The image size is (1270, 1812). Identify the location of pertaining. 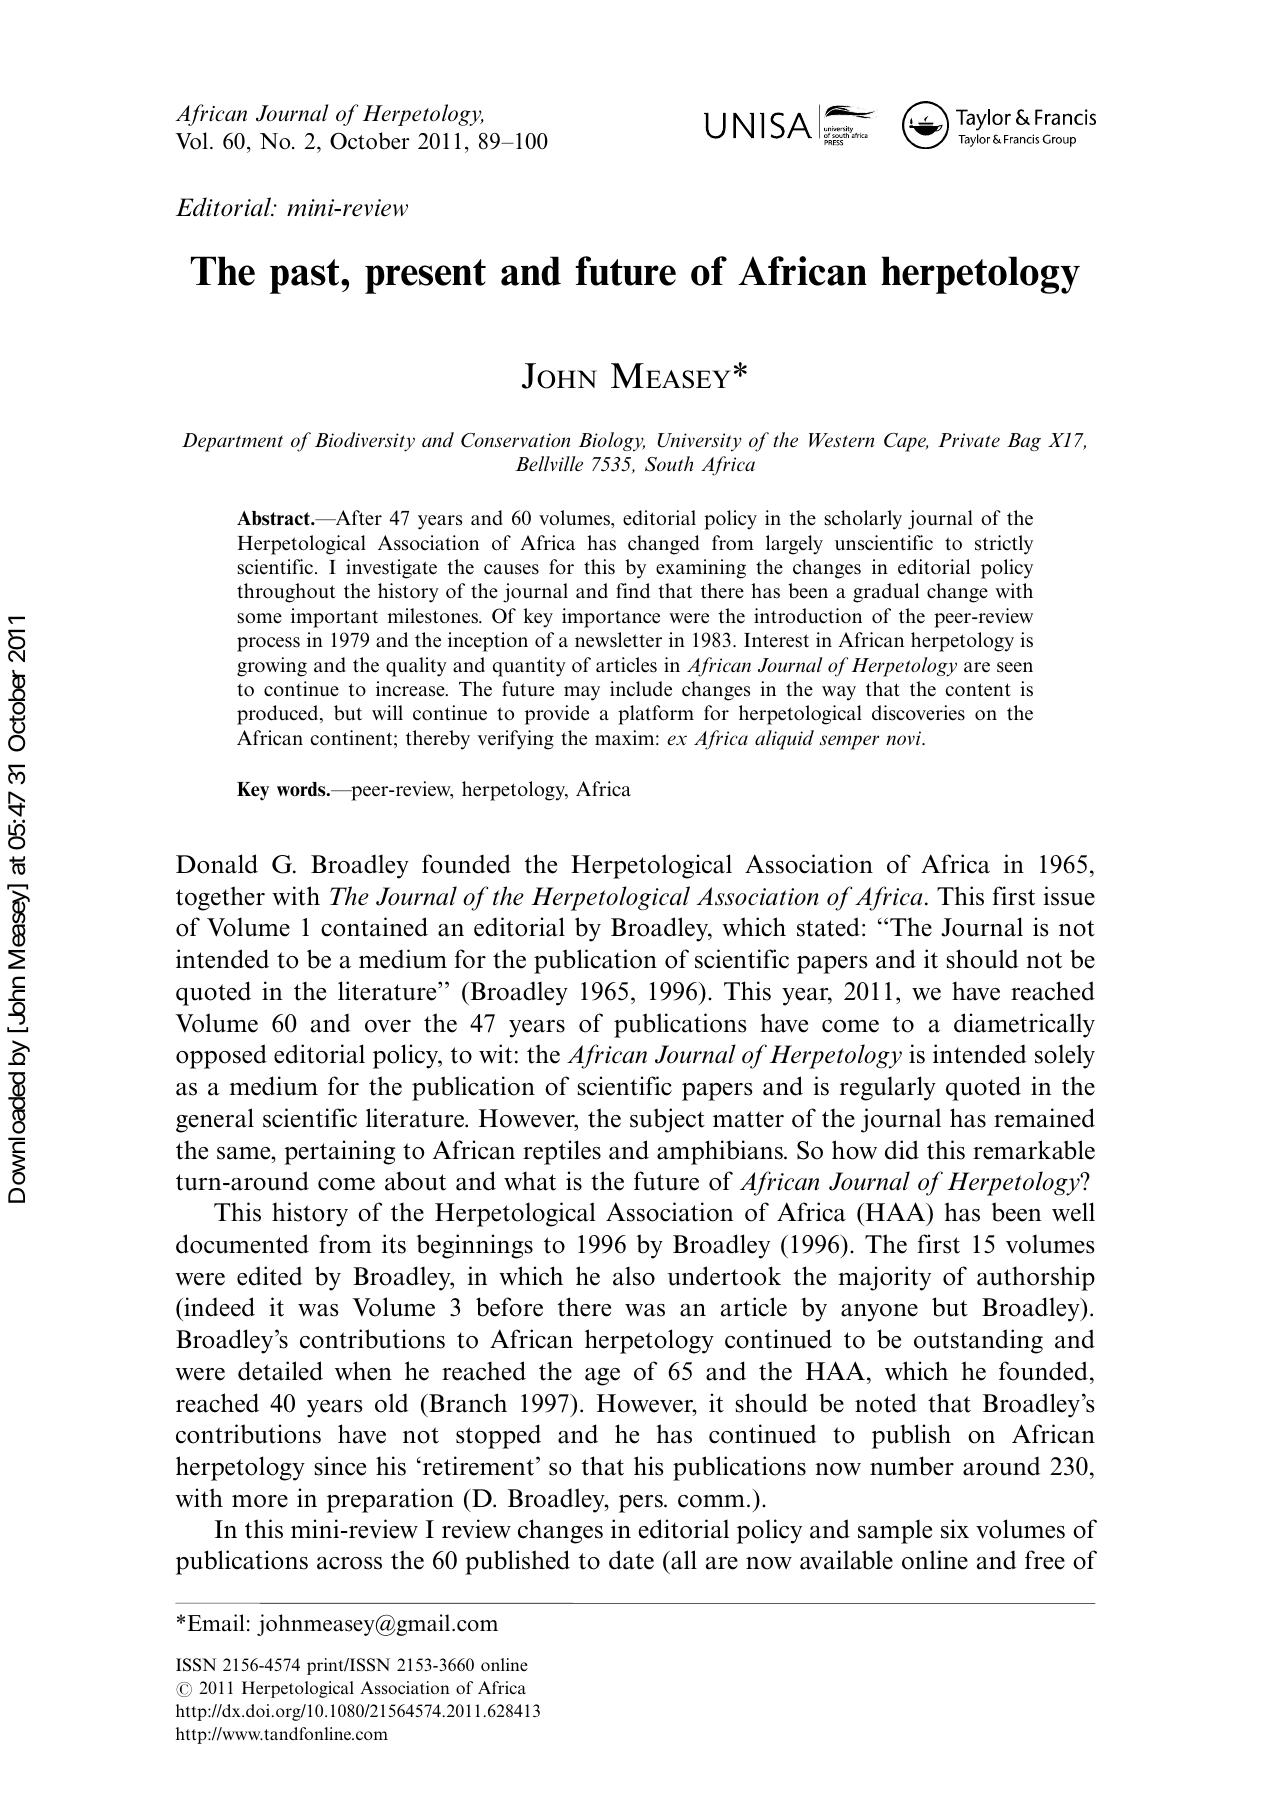
(339, 1152).
